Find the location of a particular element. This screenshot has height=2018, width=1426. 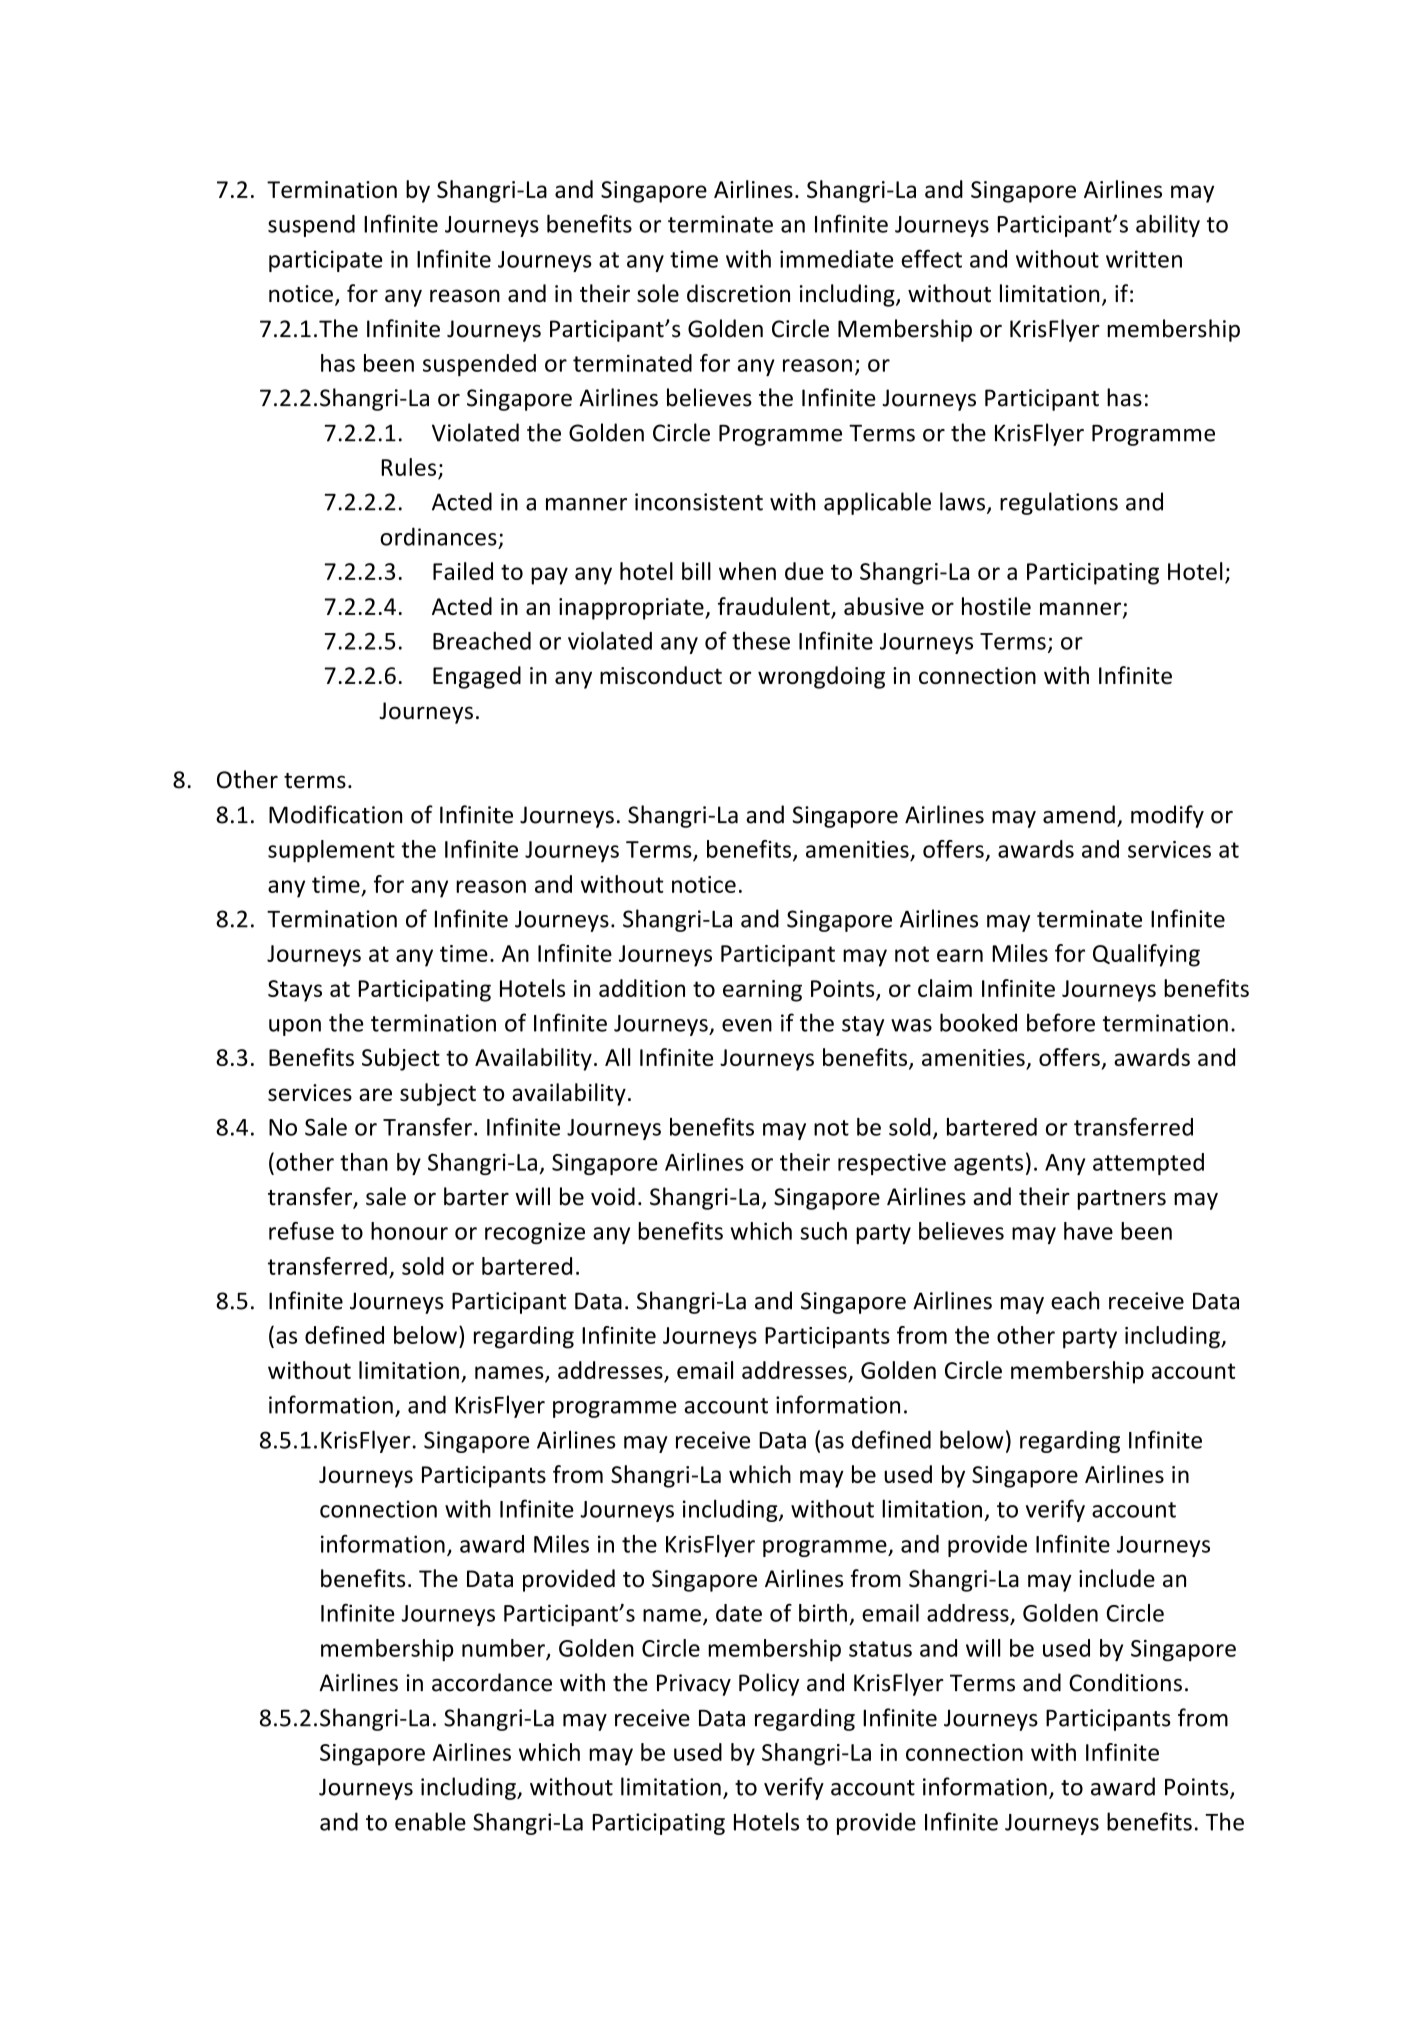

Modification is located at coordinates (335, 814).
